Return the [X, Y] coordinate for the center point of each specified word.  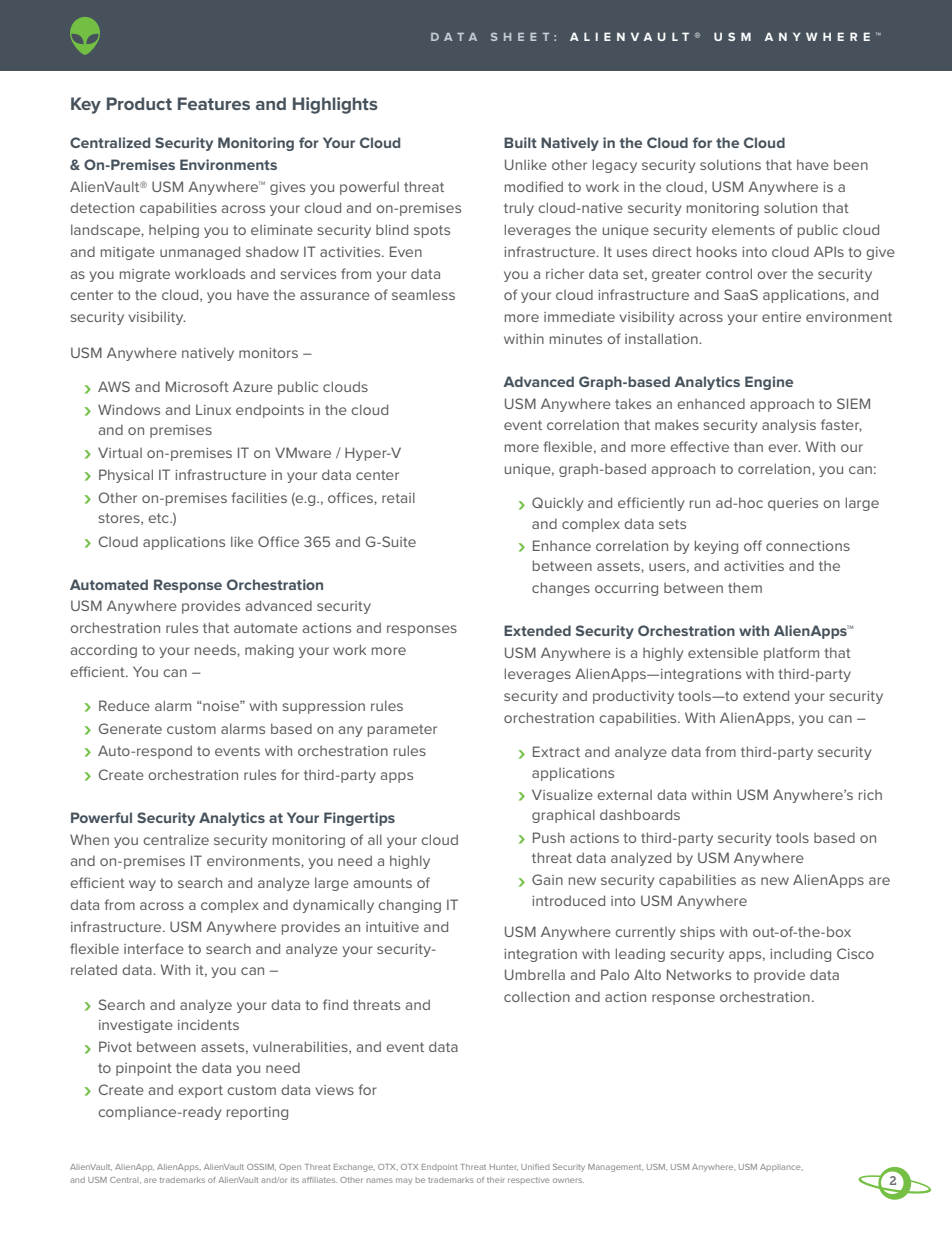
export [200, 1091]
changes [561, 589]
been [851, 164]
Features [214, 103]
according [103, 651]
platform [791, 654]
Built [520, 142]
